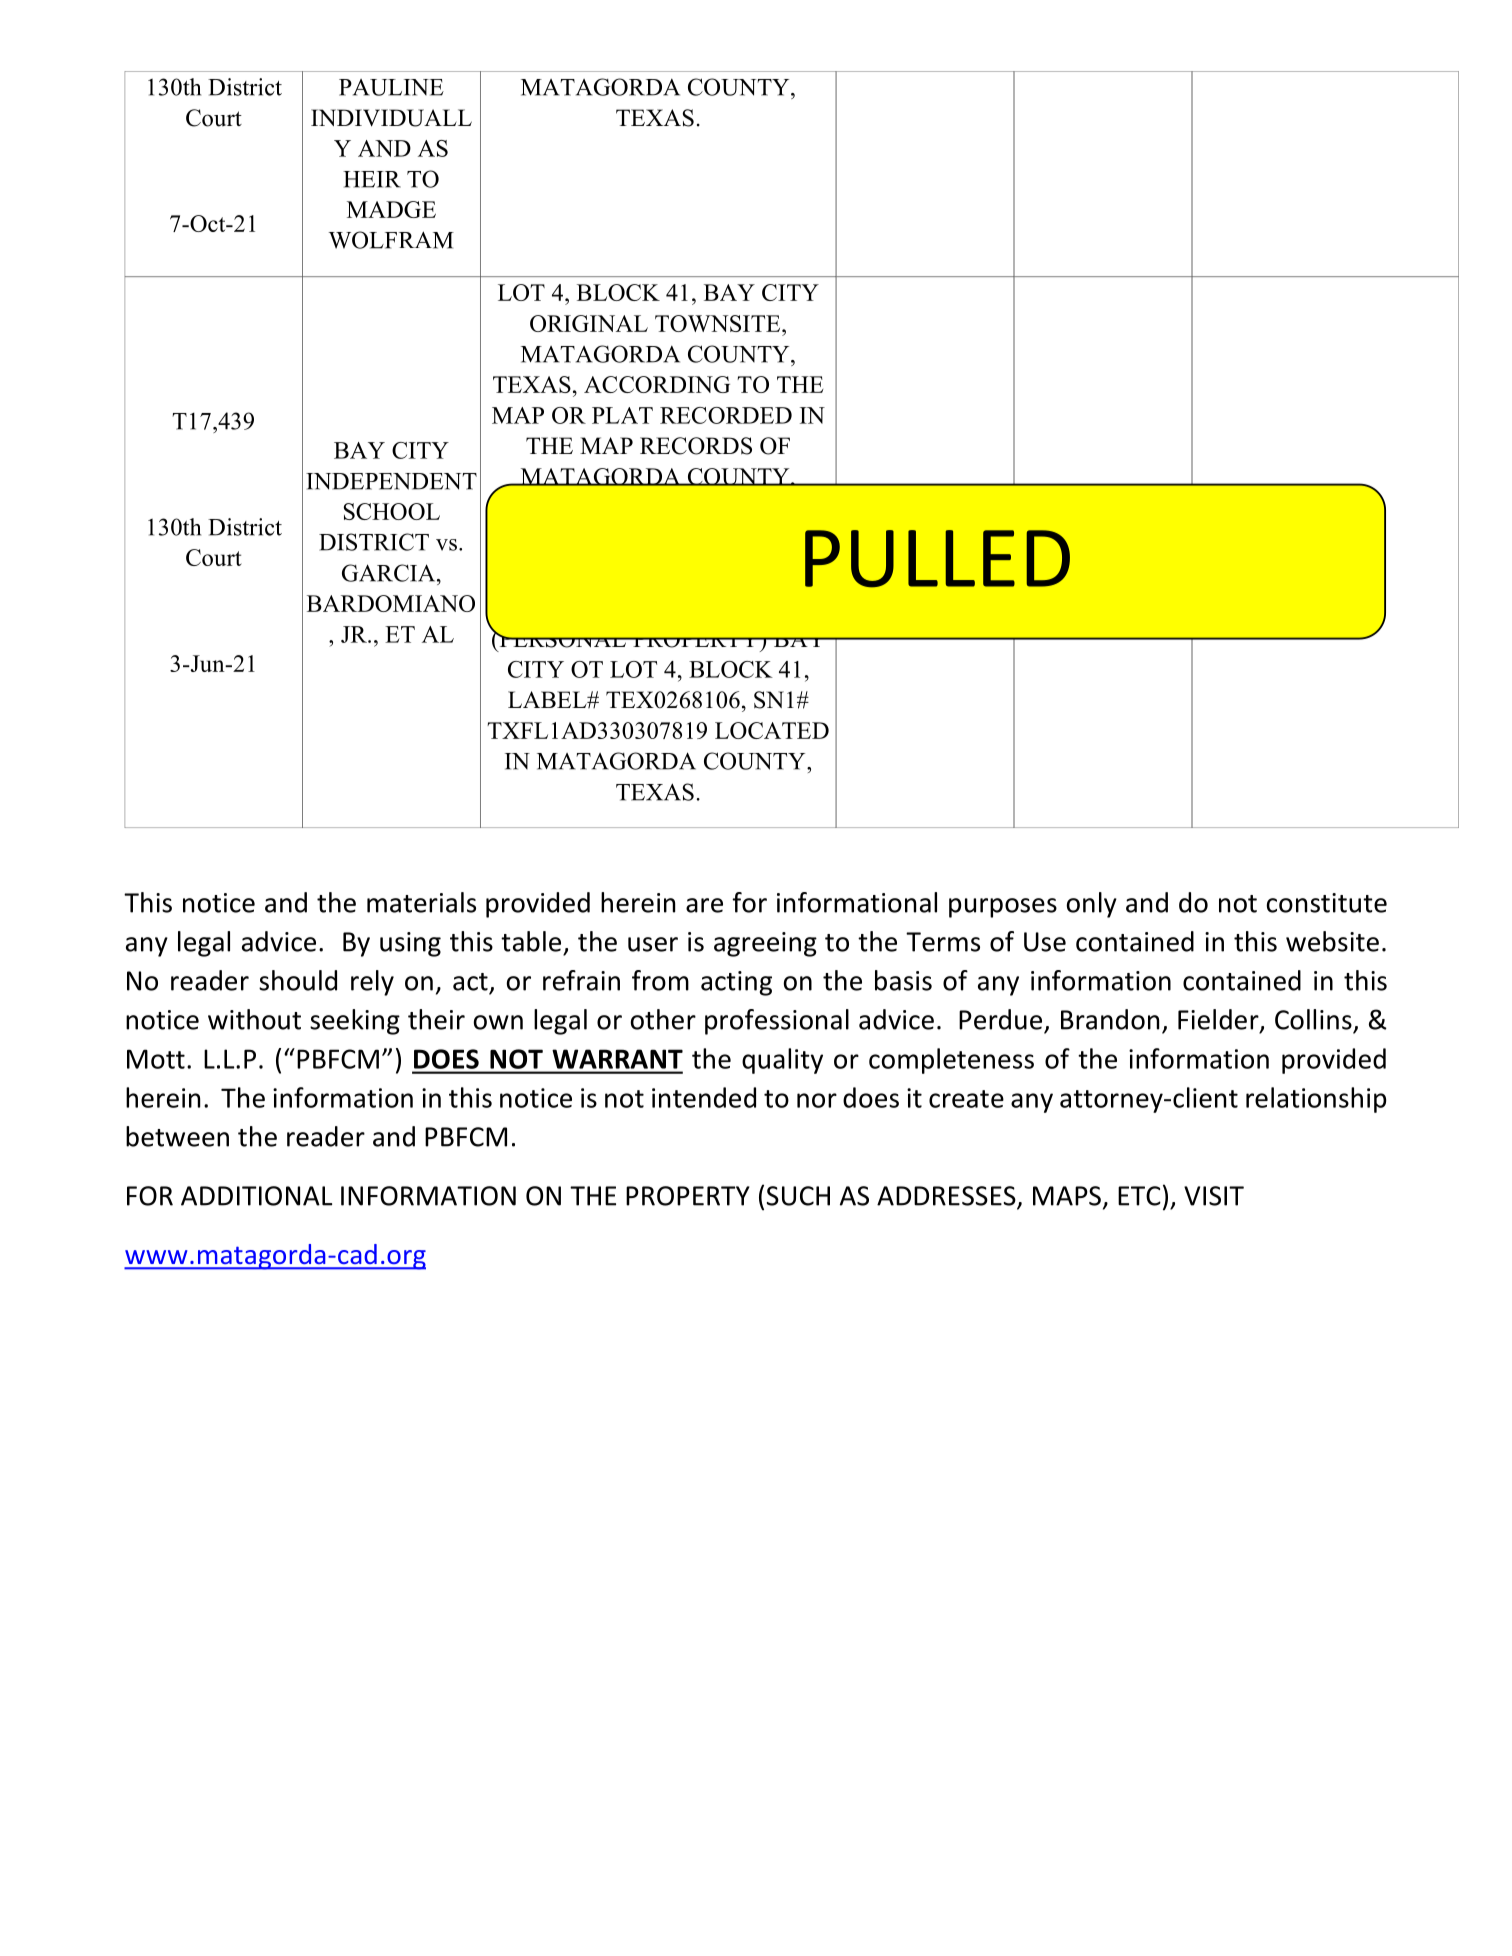  I want to click on LOCATED, so click(772, 730).
